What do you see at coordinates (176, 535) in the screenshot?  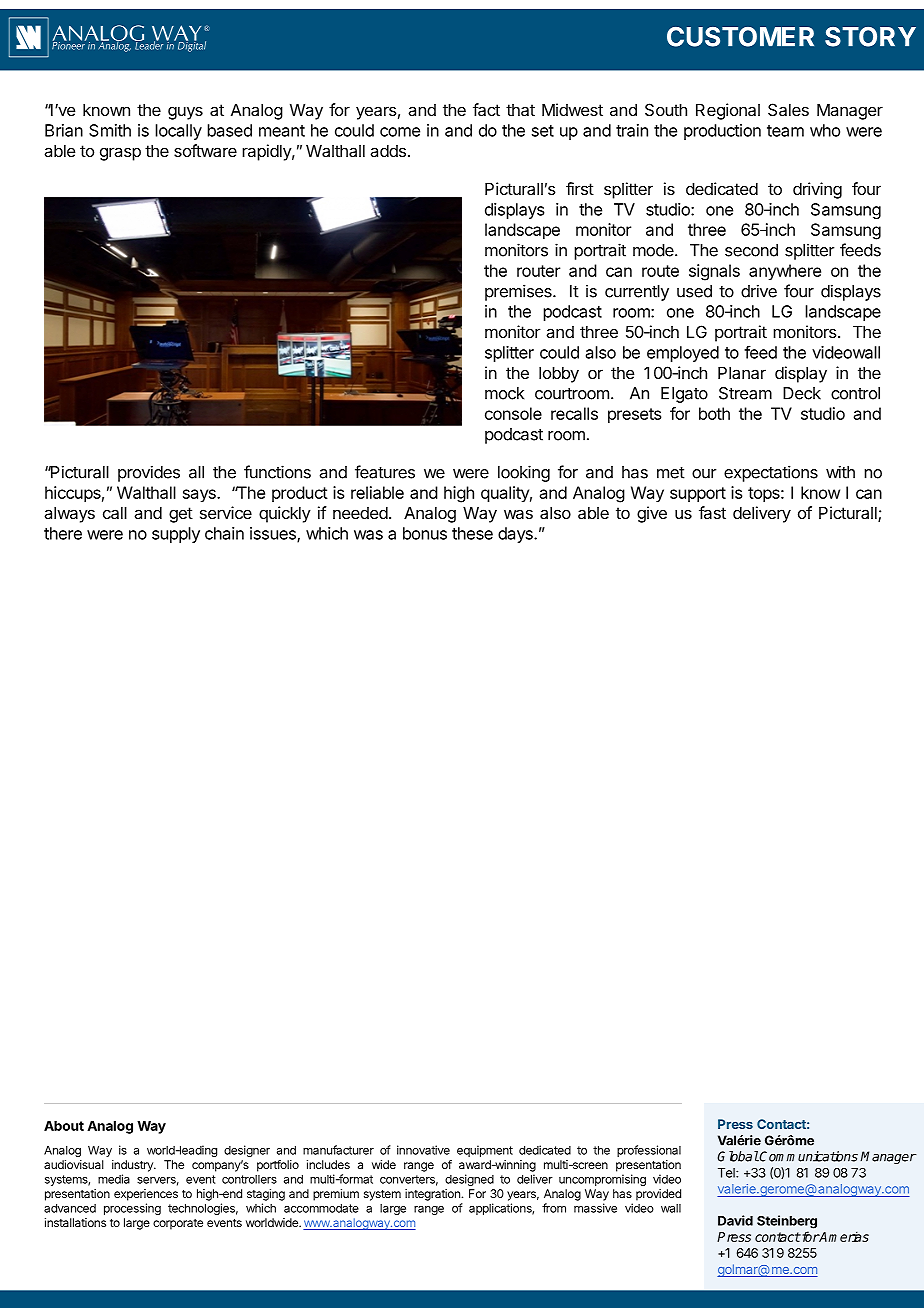 I see `supply` at bounding box center [176, 535].
